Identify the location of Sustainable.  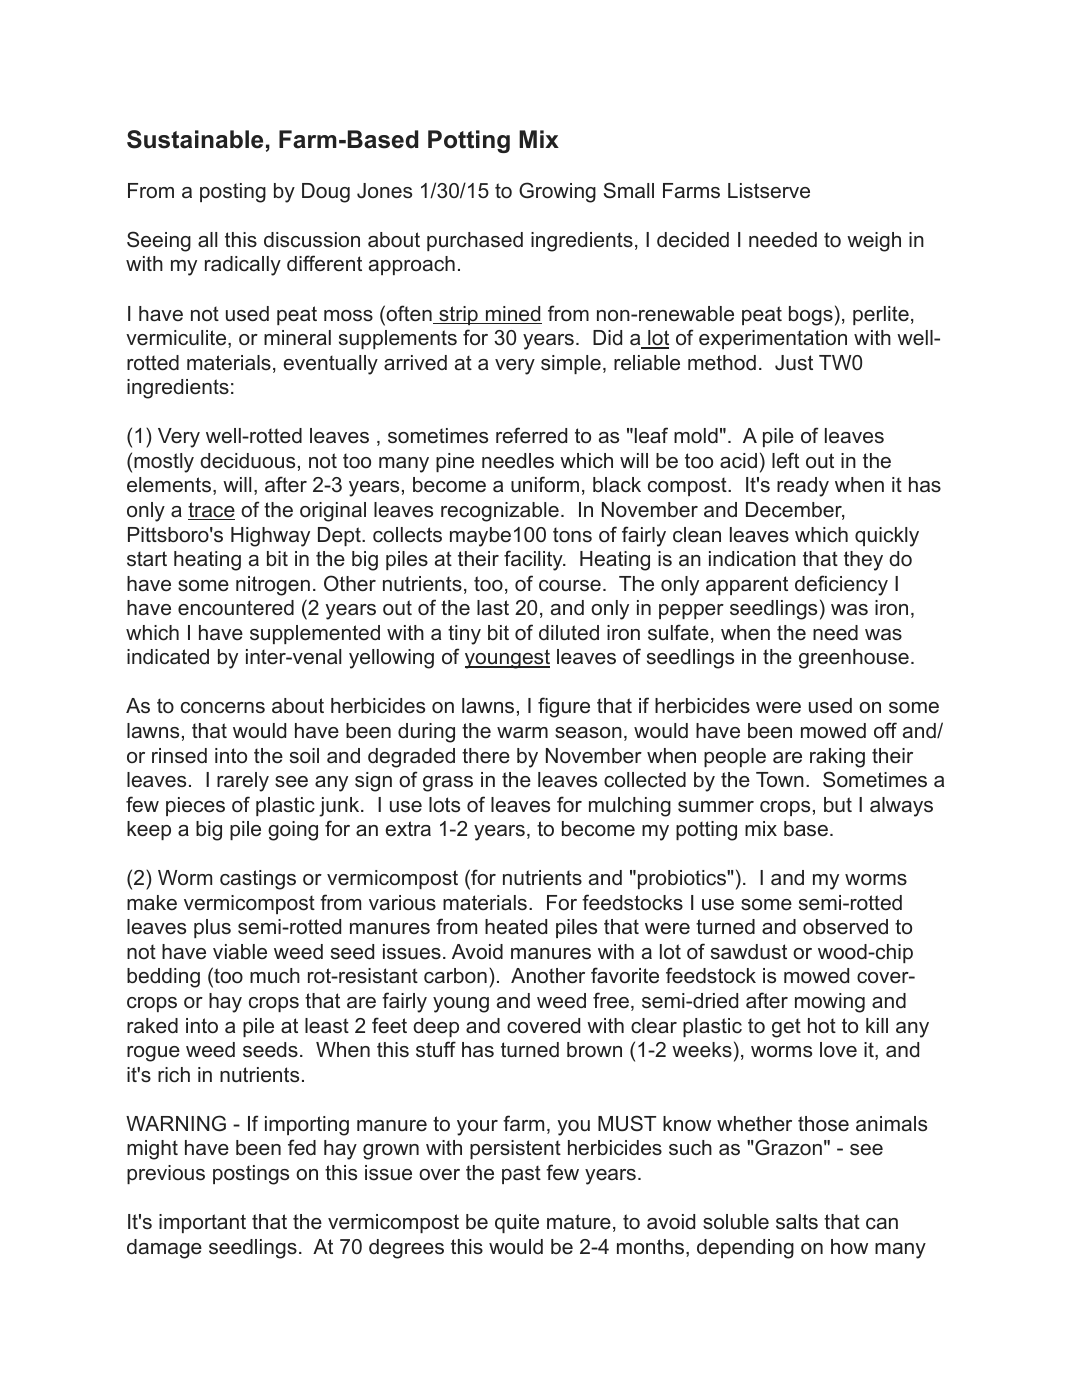
(195, 139).
